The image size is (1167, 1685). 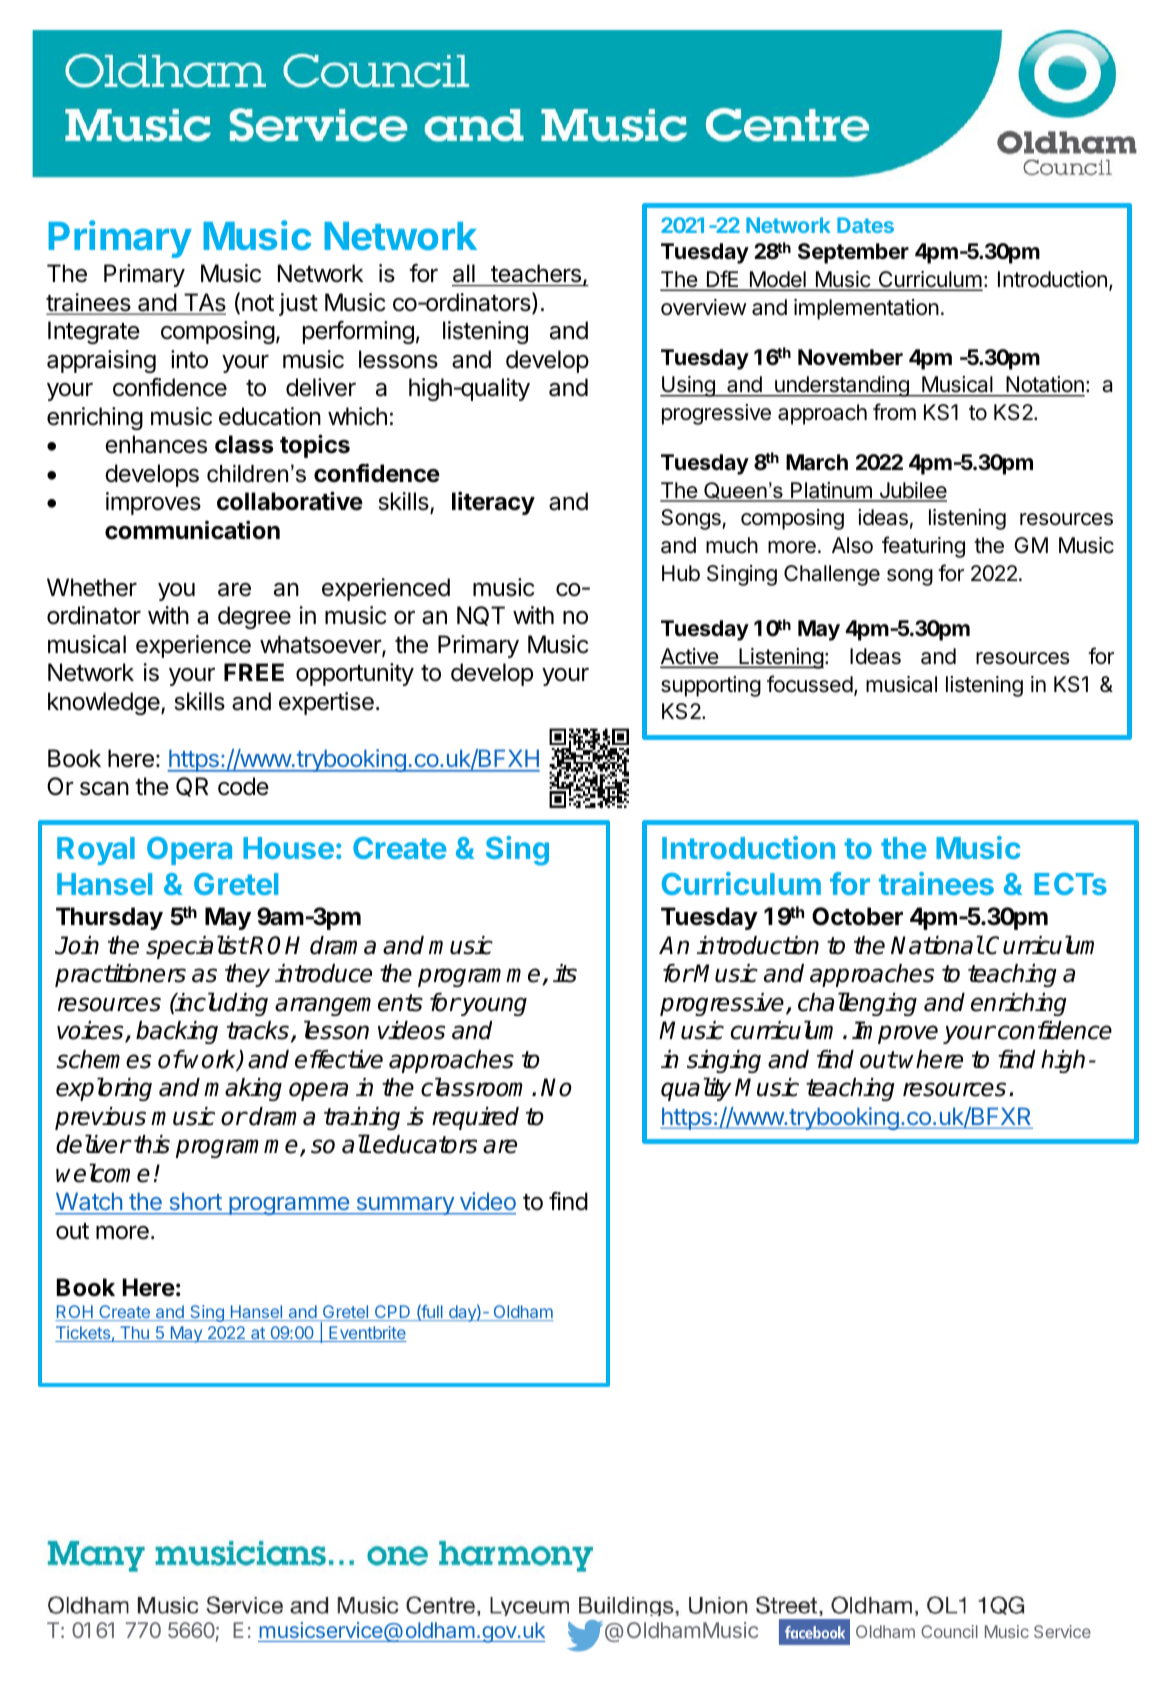 I want to click on teachers, so click(x=537, y=274).
